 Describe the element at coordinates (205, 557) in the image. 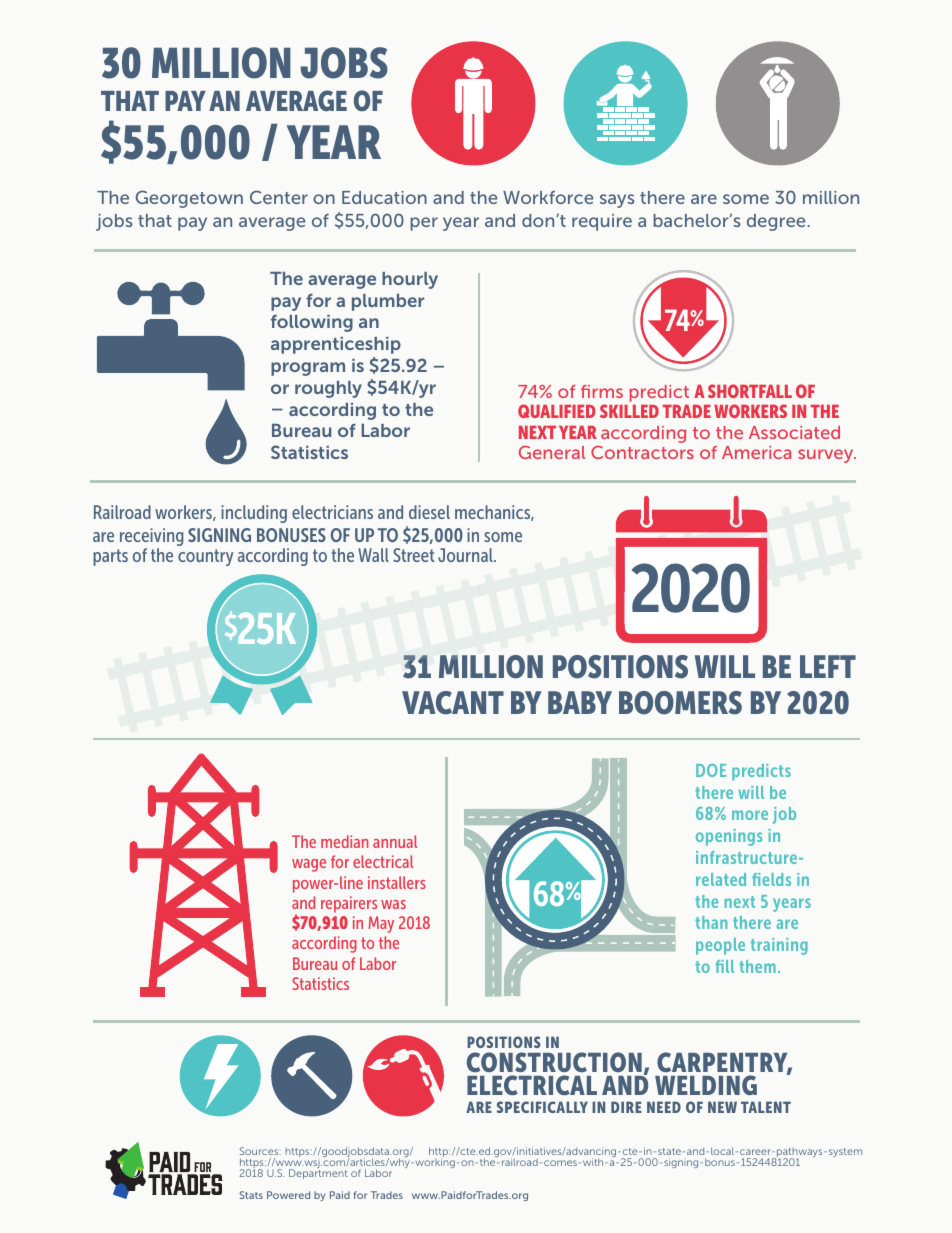

I see `country` at that location.
